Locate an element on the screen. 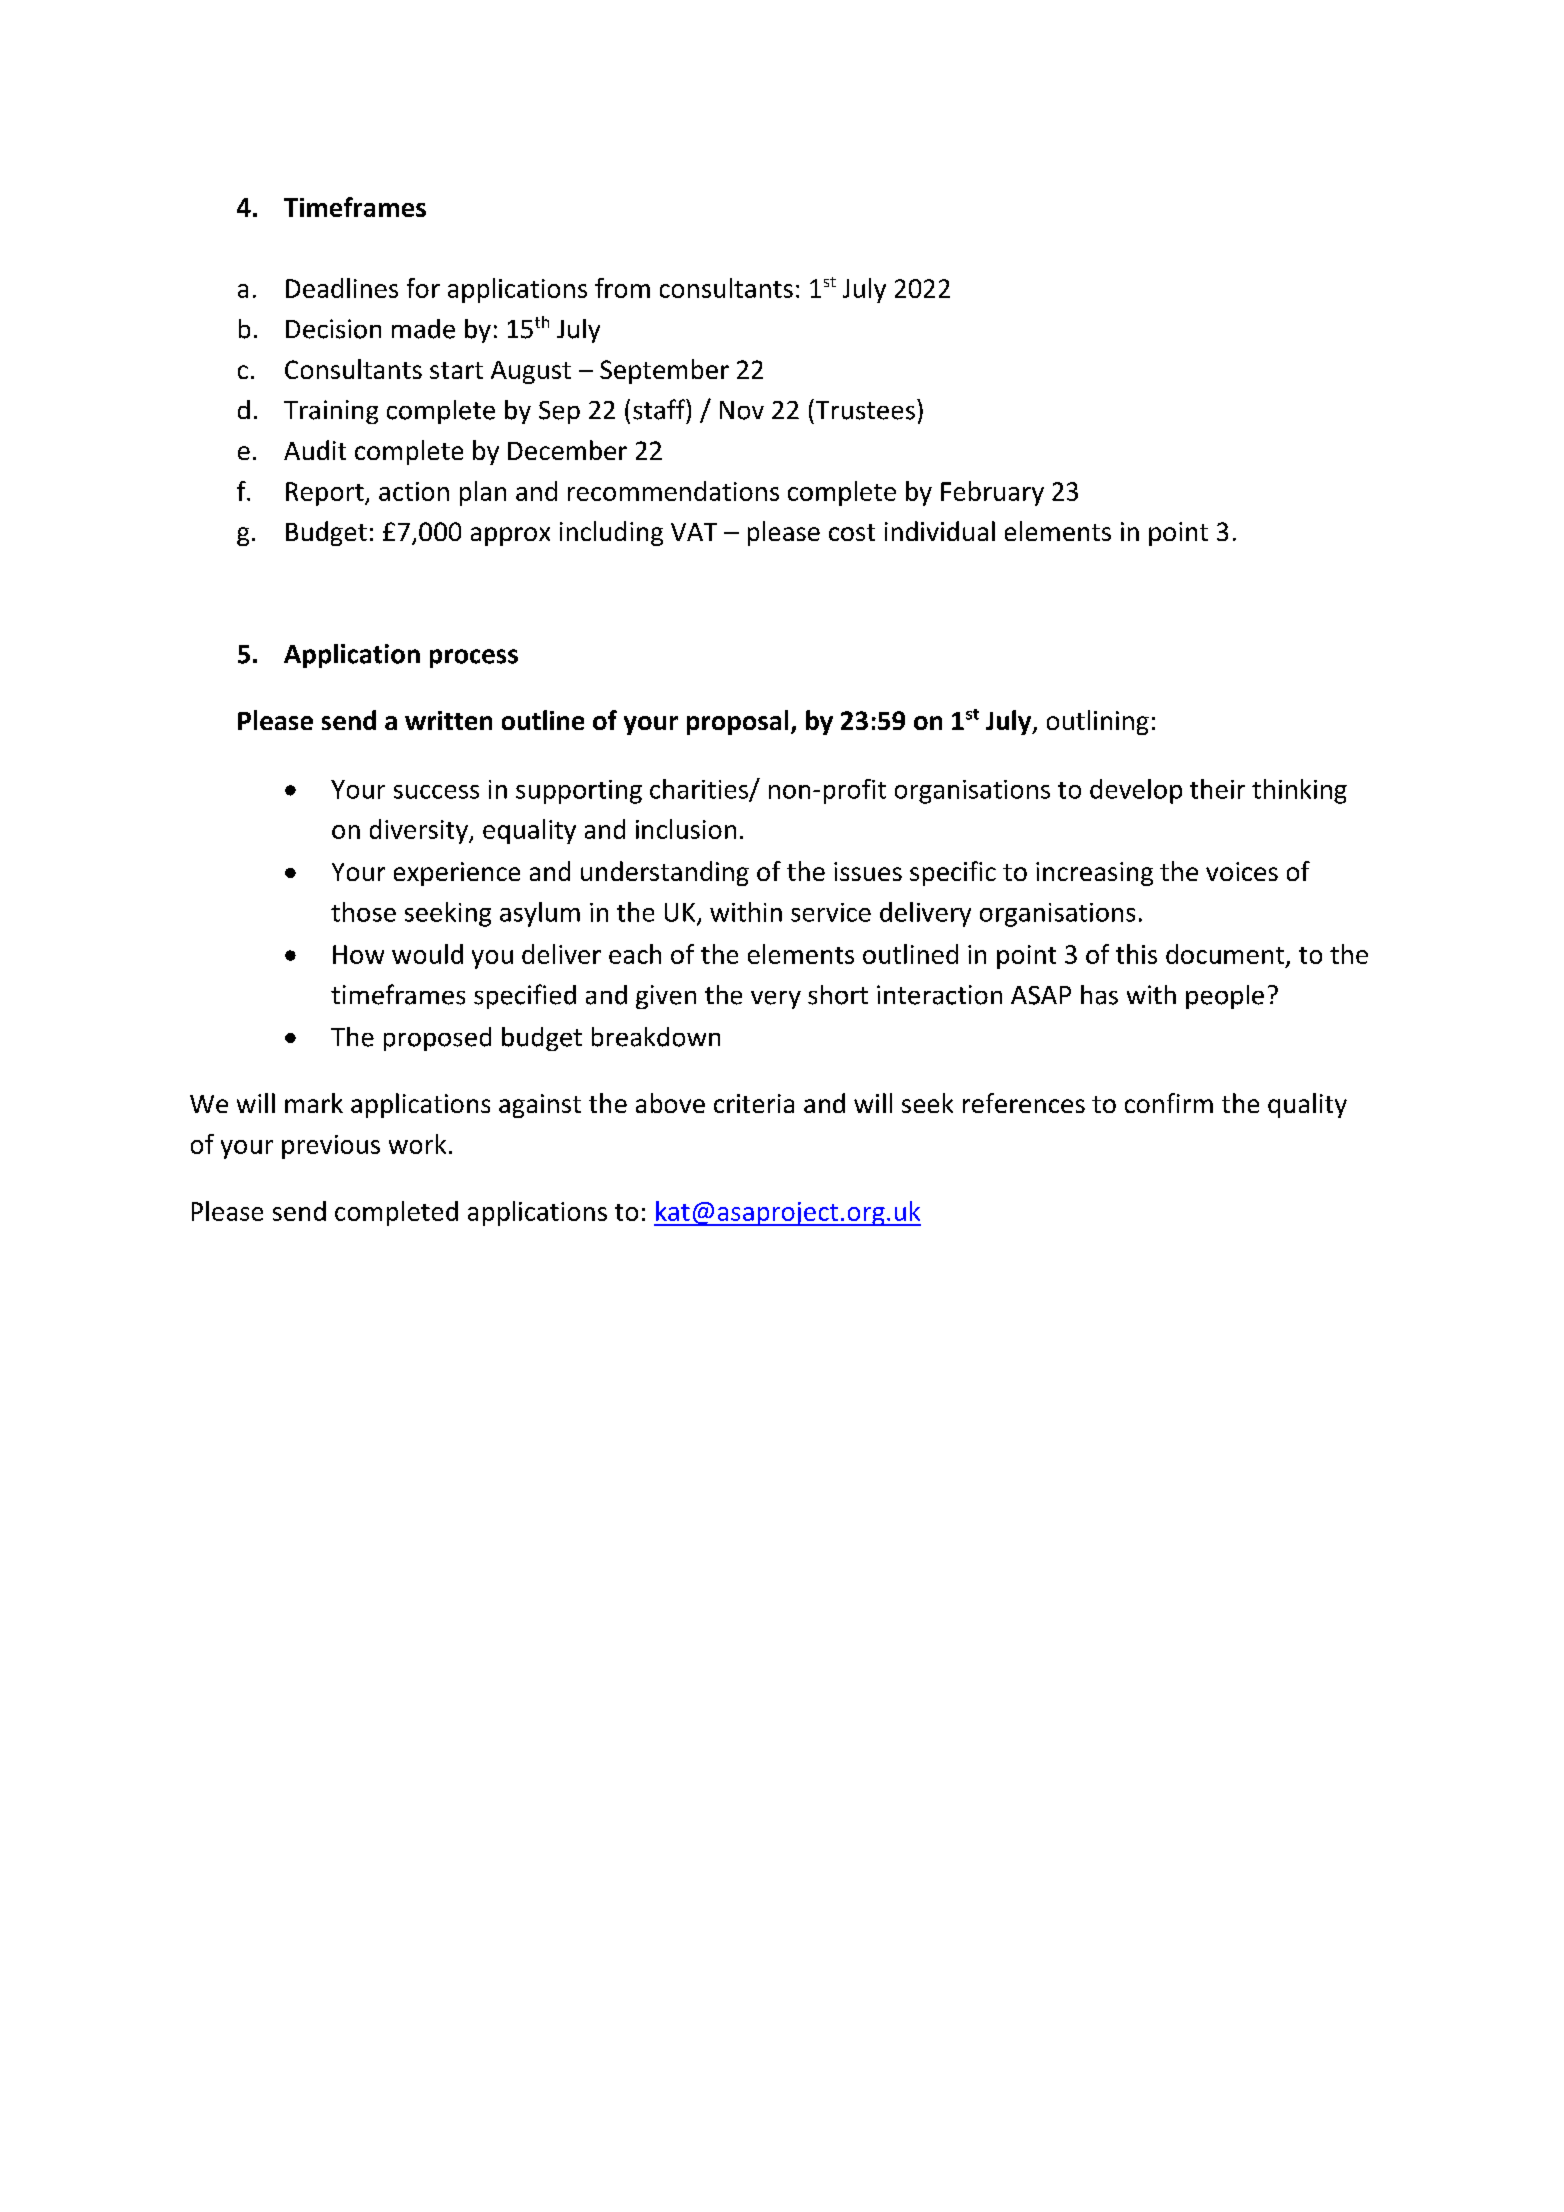  made is located at coordinates (423, 329).
